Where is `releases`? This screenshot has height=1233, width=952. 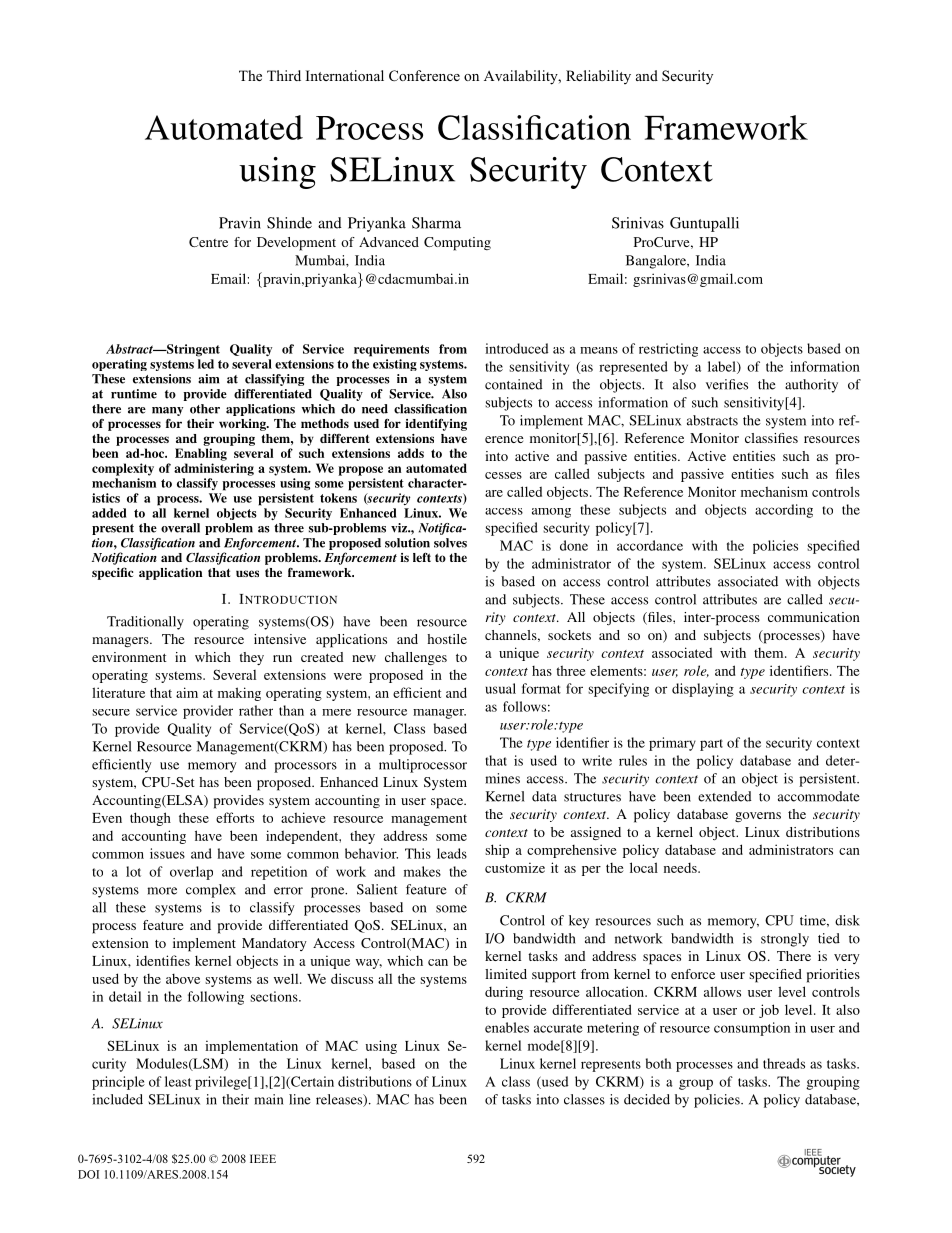
releases is located at coordinates (340, 1100).
